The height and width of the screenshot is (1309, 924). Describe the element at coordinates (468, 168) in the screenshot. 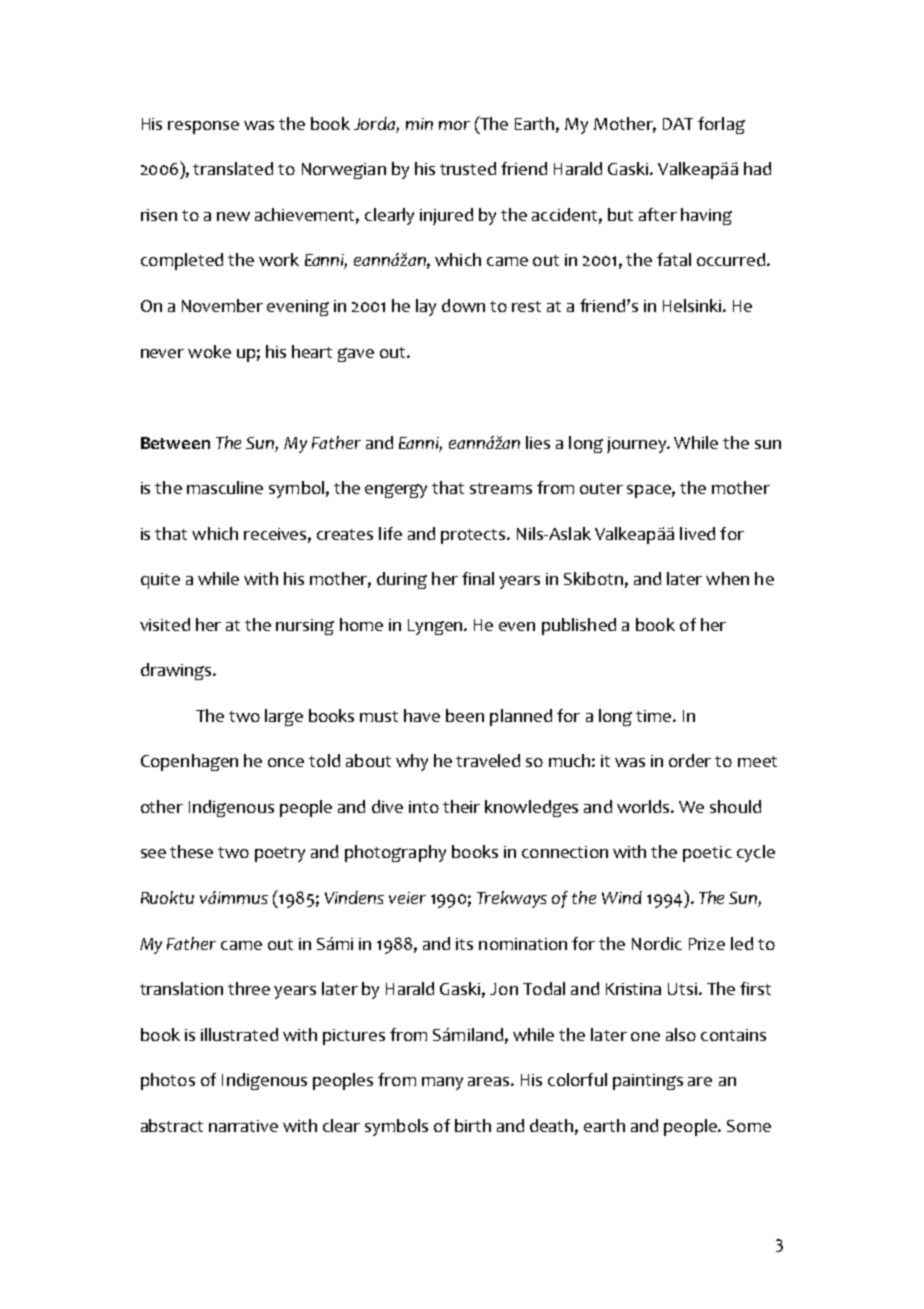

I see `trusted` at that location.
